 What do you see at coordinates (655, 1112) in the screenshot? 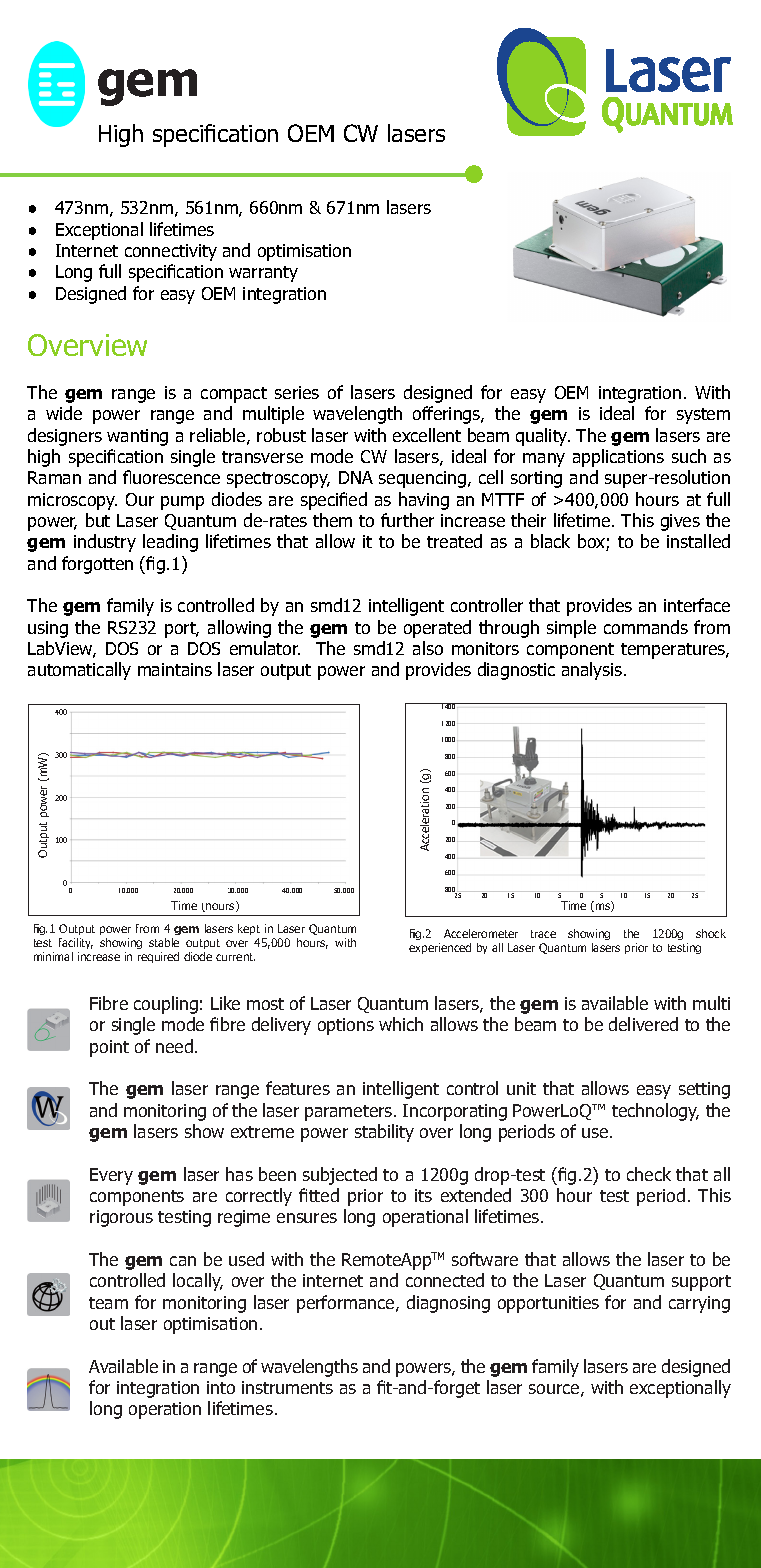
I see `technology` at bounding box center [655, 1112].
